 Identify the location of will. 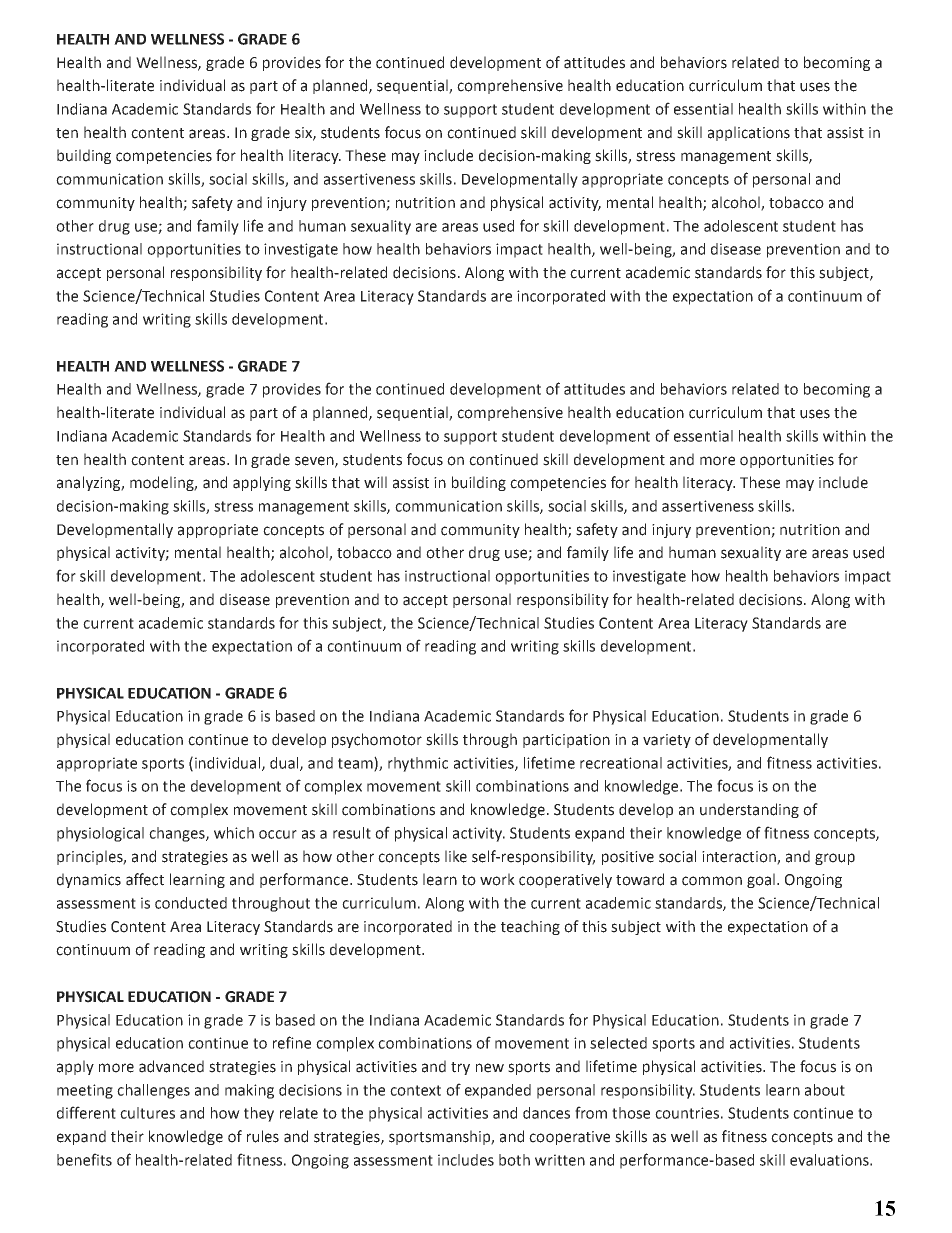
(375, 482).
